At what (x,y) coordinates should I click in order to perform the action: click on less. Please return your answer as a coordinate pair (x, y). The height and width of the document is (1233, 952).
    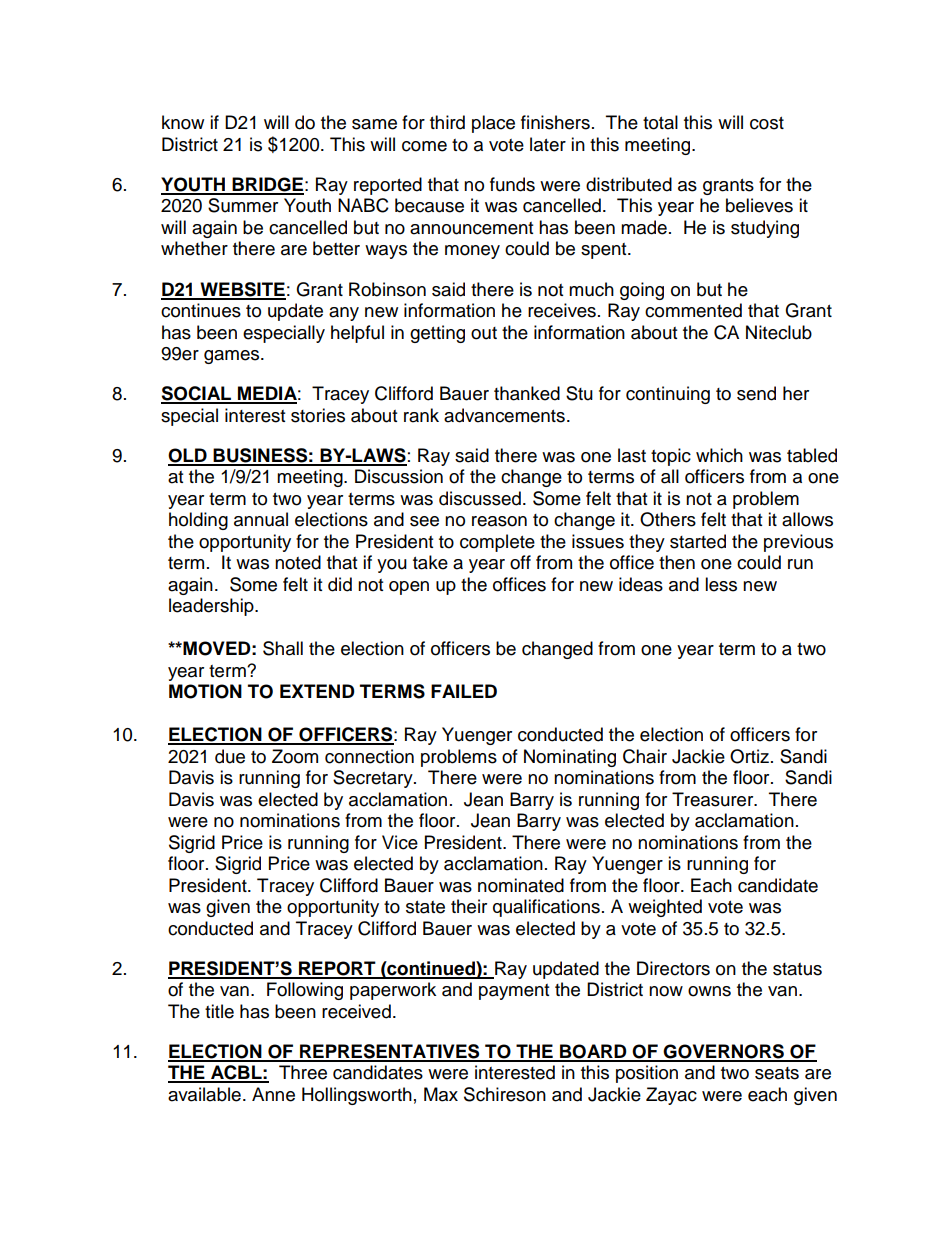
    Looking at the image, I should click on (721, 584).
